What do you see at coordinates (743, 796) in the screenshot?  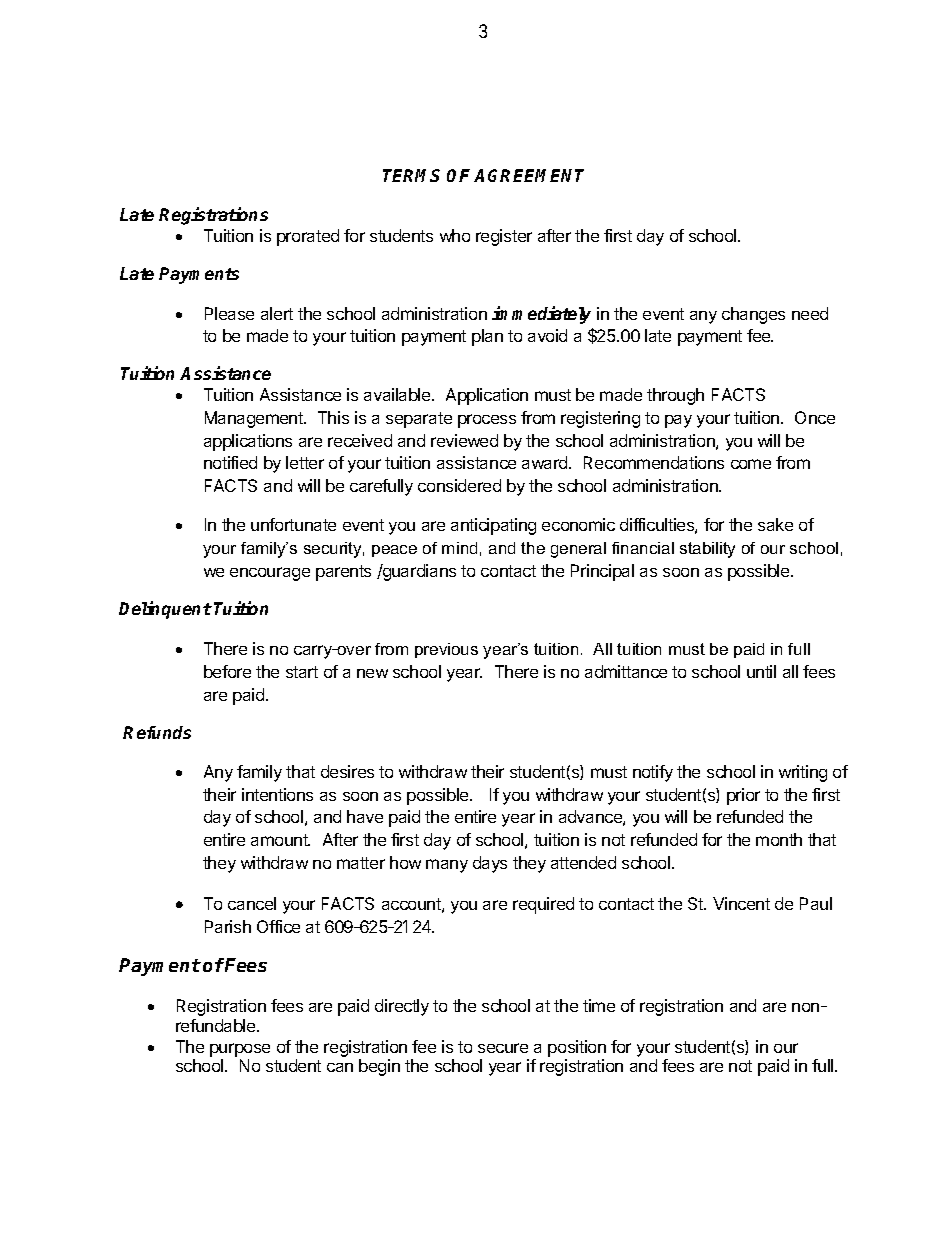 I see `prior` at bounding box center [743, 796].
